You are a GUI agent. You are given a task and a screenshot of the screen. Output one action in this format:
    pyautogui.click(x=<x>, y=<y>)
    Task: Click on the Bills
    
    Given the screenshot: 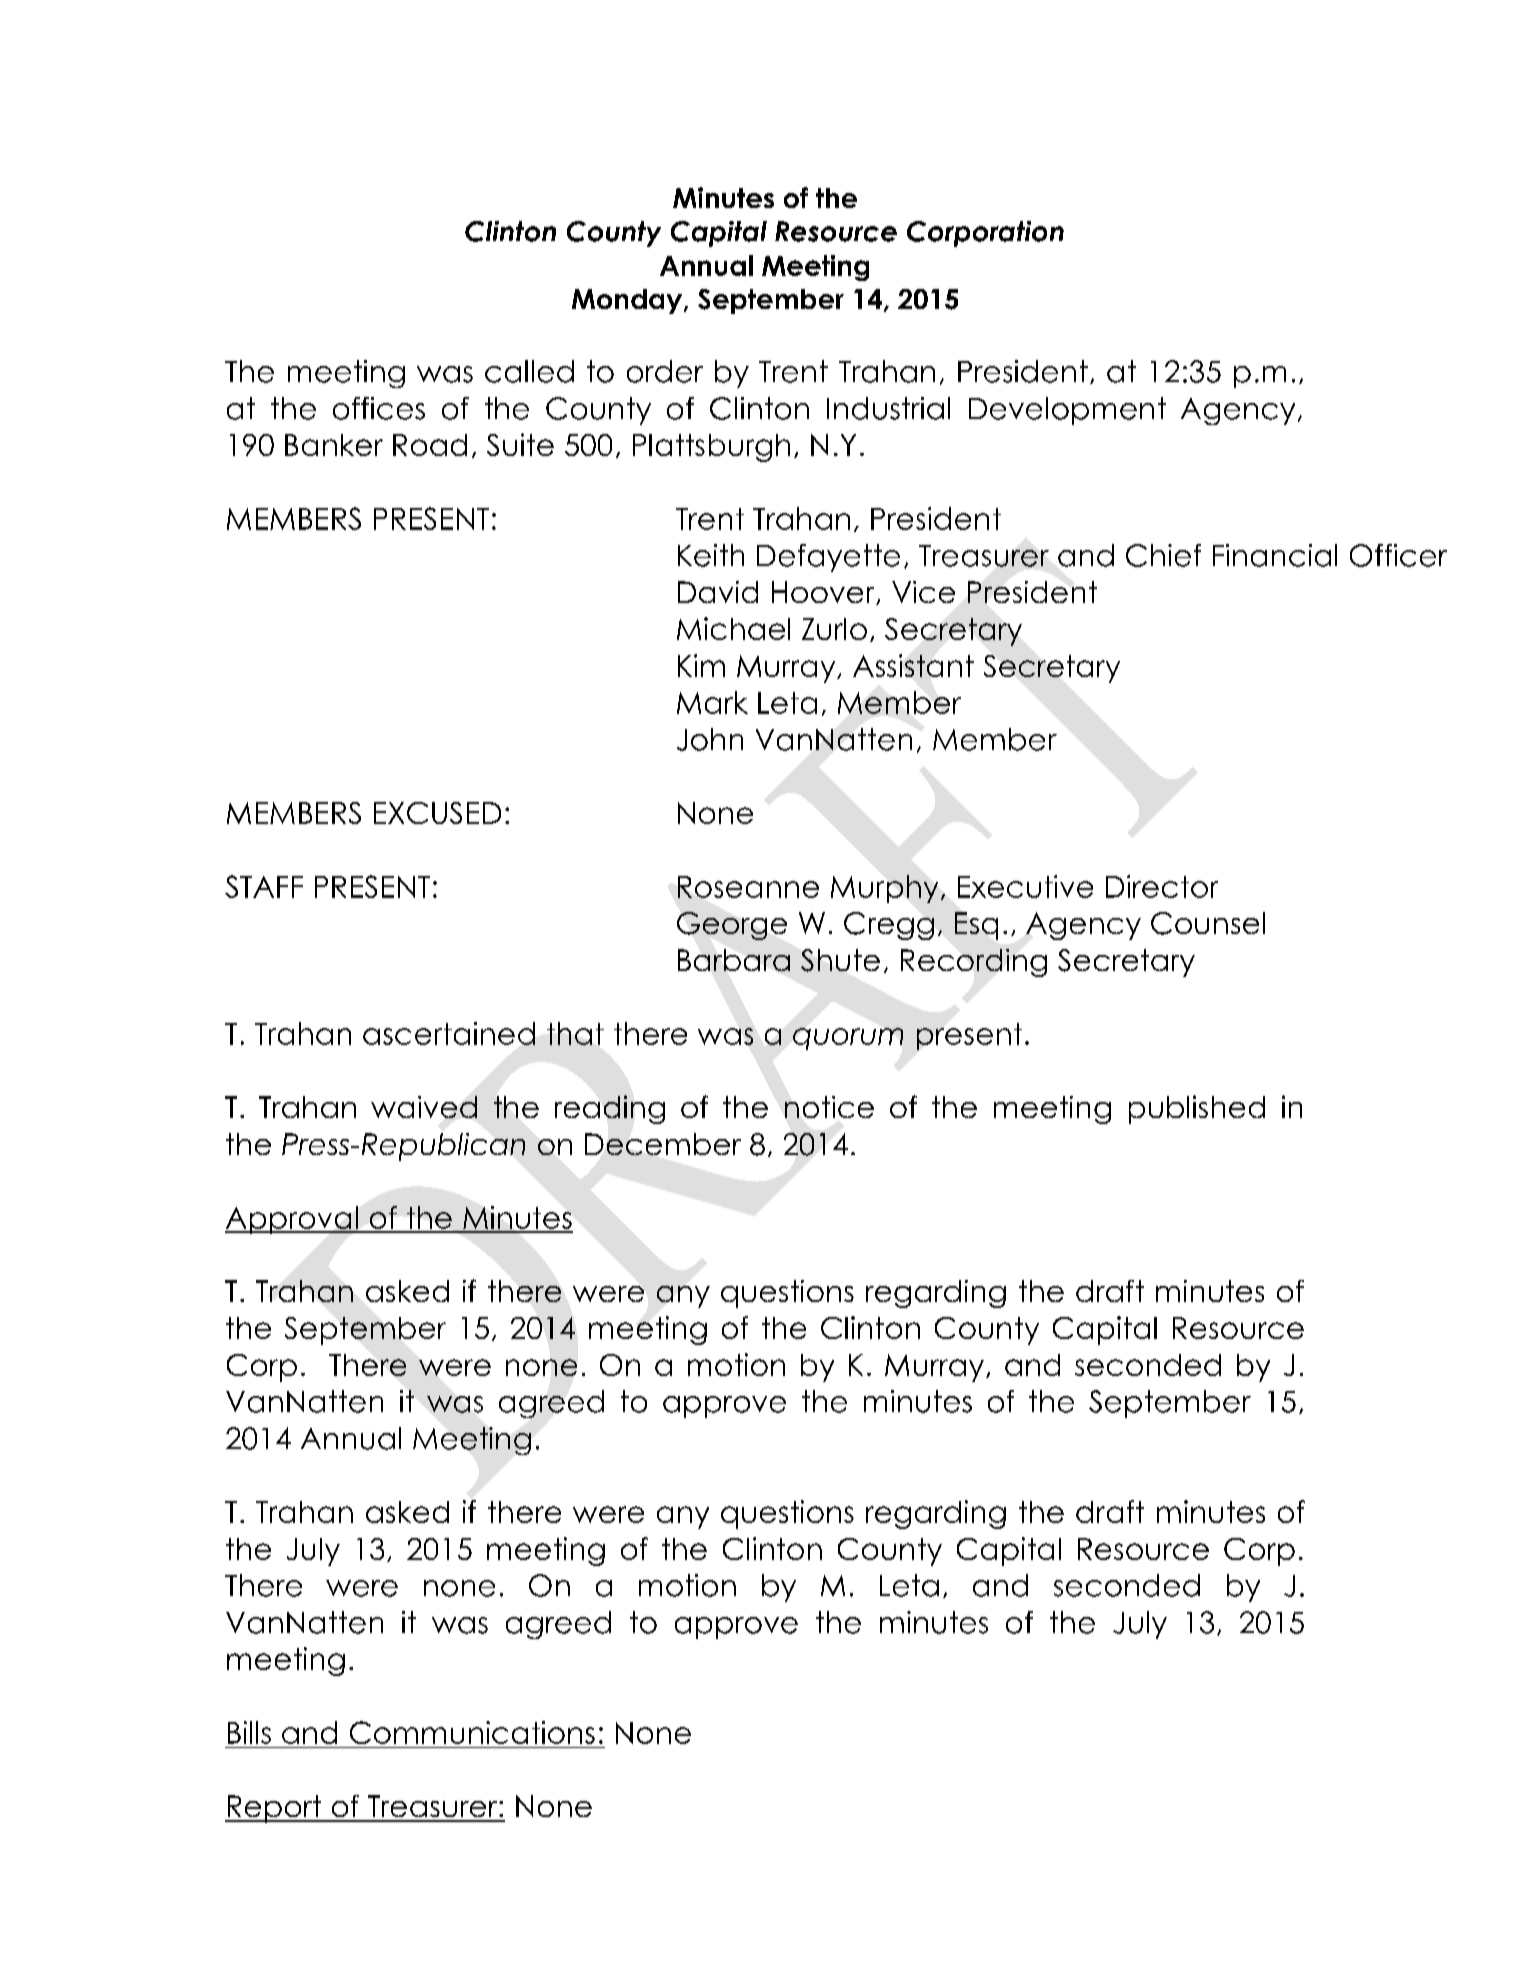 What is the action you would take?
    pyautogui.click(x=249, y=1732)
